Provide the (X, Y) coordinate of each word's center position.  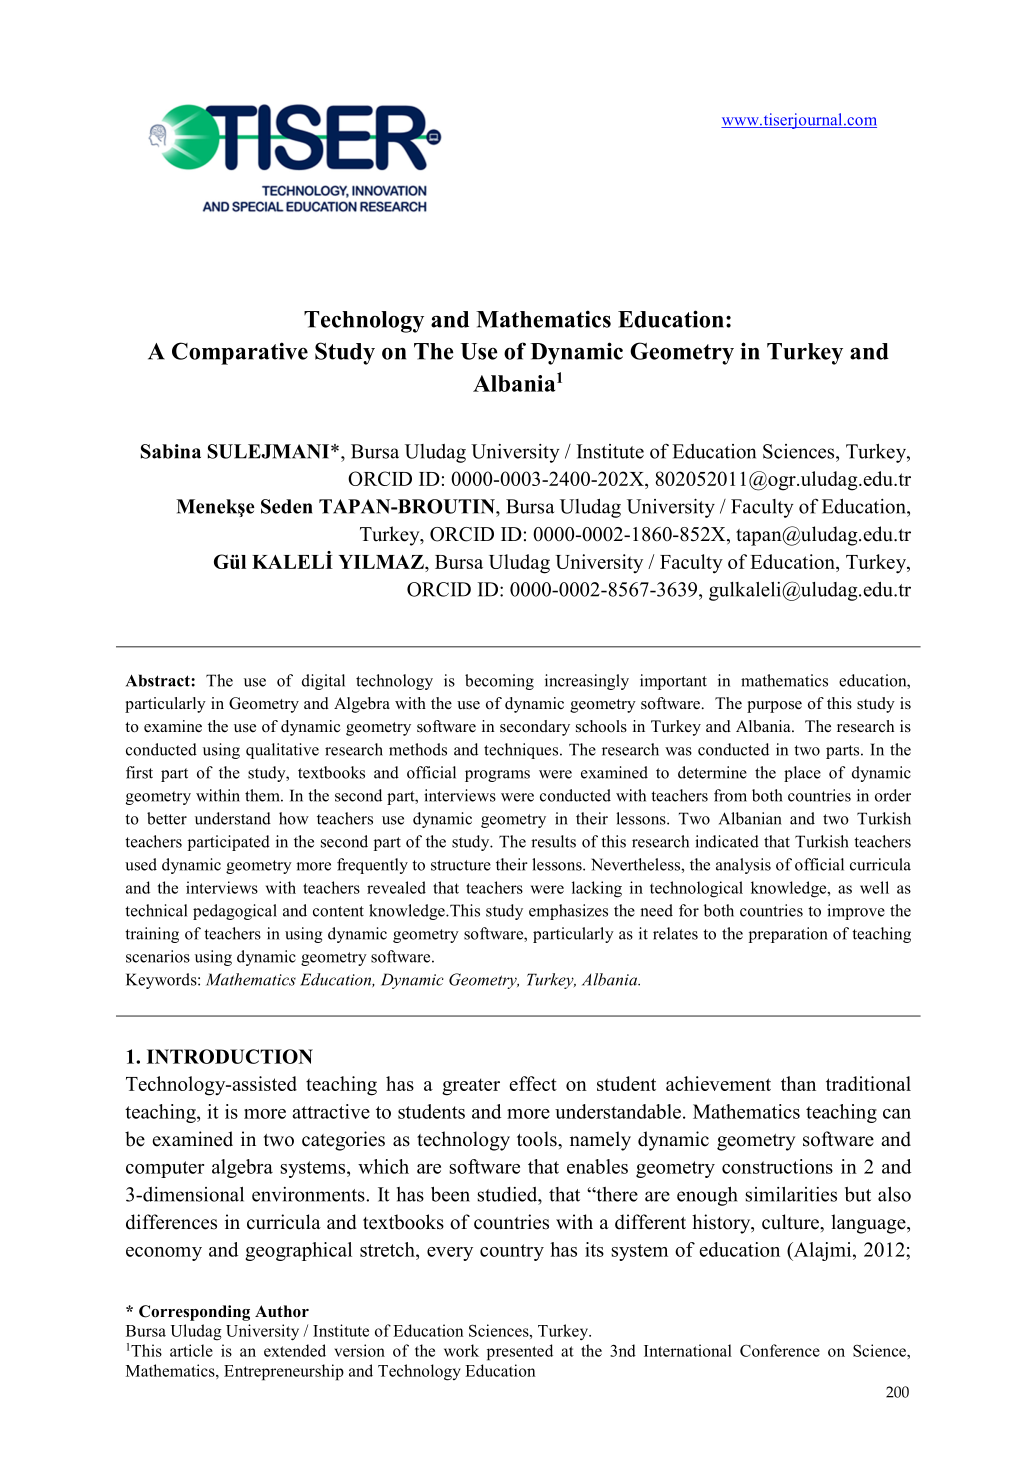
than (798, 1083)
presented (520, 1352)
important (673, 682)
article (191, 1350)
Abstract (159, 680)
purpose (774, 707)
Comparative (240, 353)
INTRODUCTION (230, 1056)
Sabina (171, 451)
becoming (499, 682)
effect (533, 1083)
